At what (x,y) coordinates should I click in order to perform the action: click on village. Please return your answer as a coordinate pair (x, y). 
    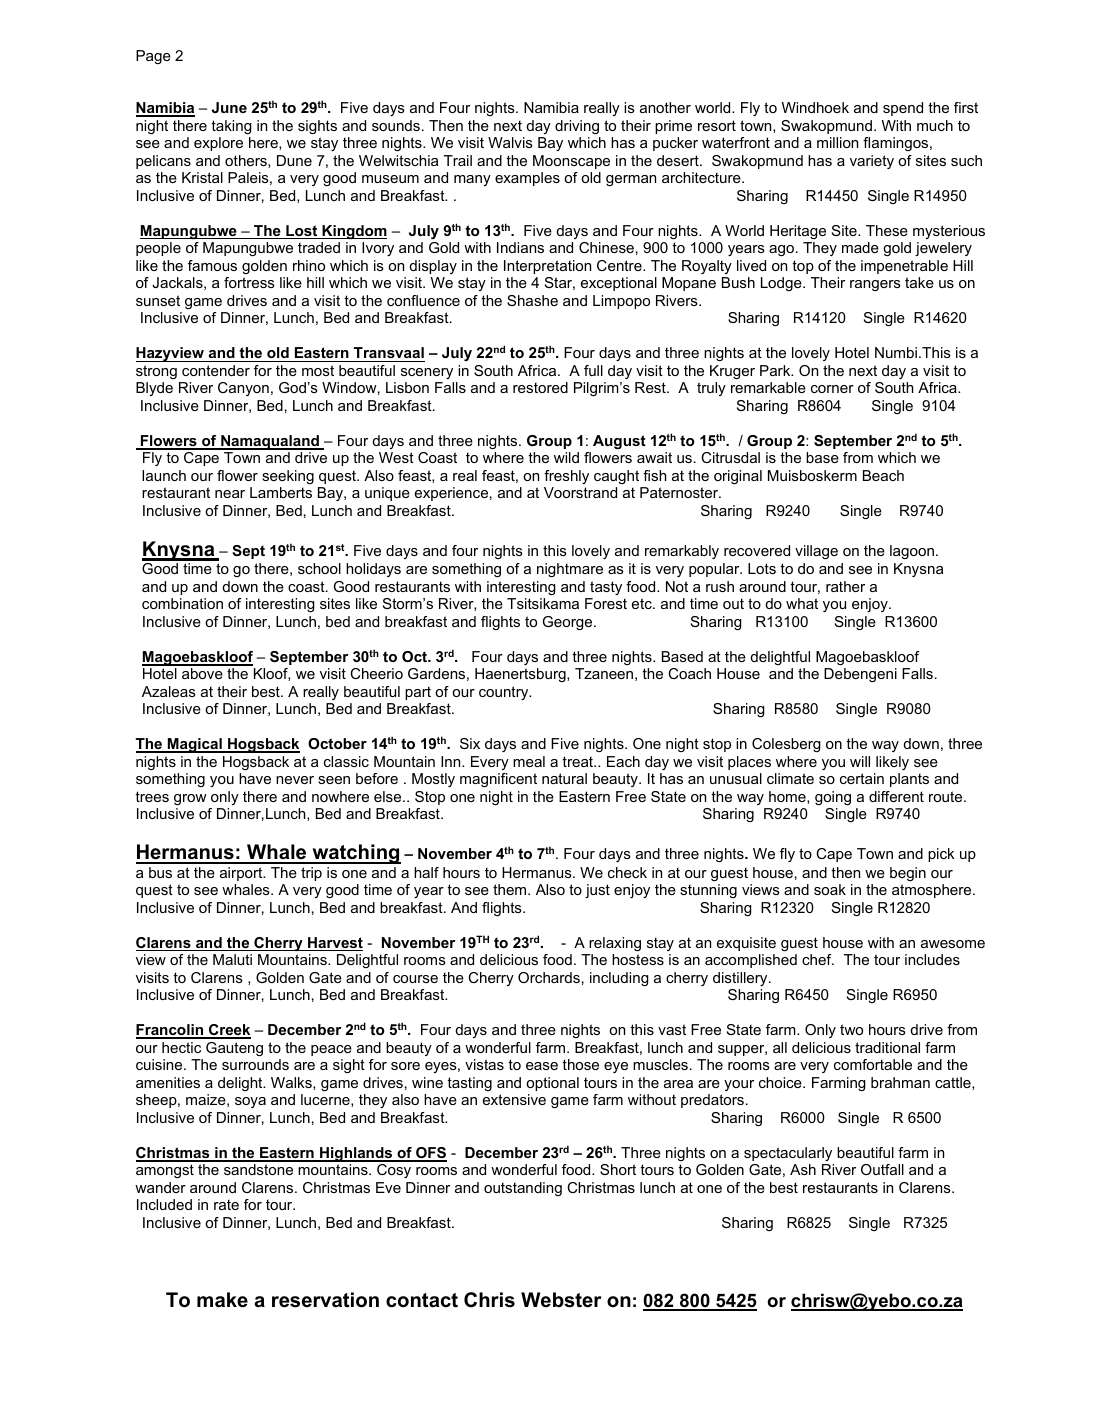
    Looking at the image, I should click on (816, 552).
